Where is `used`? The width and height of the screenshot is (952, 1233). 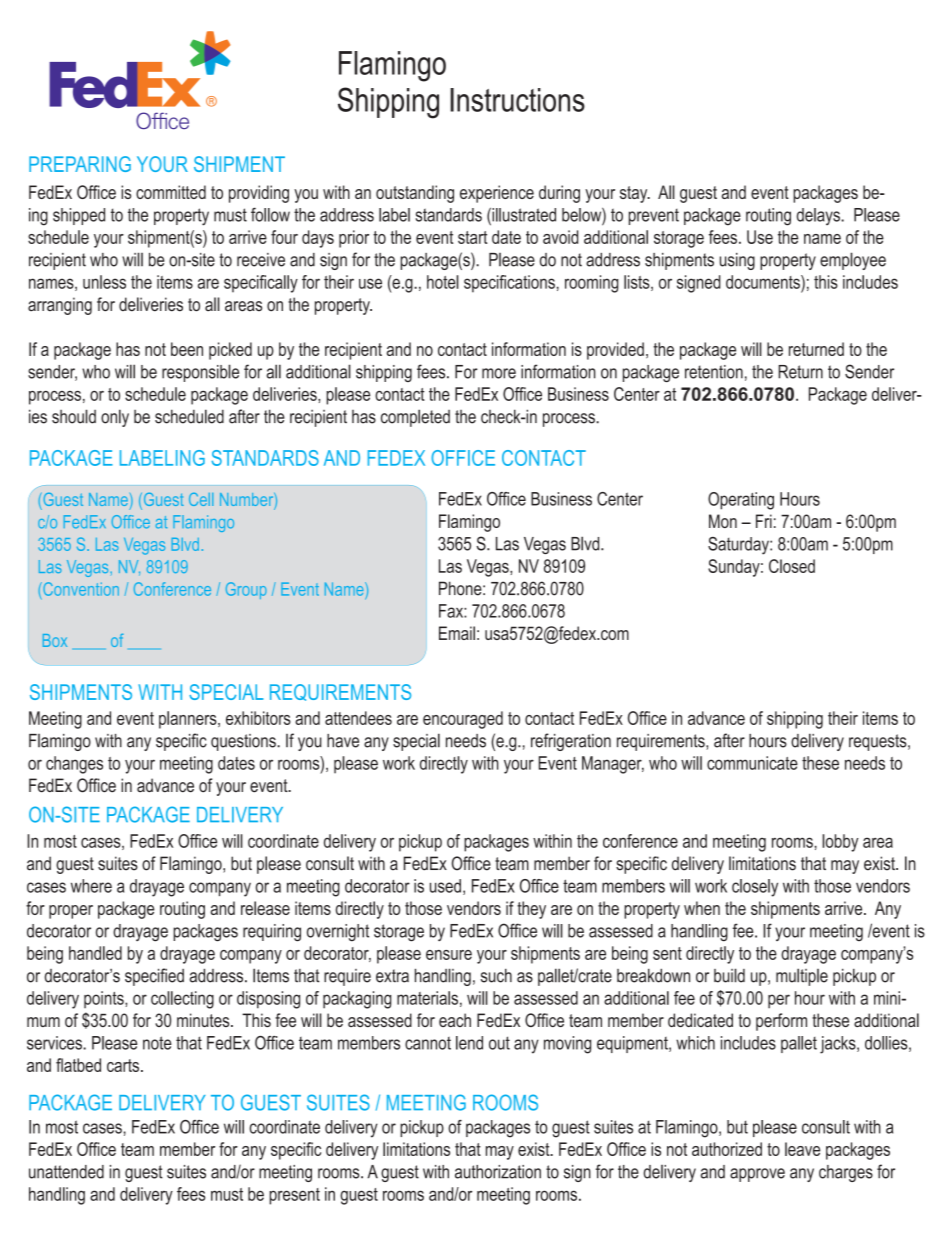
used is located at coordinates (445, 886).
